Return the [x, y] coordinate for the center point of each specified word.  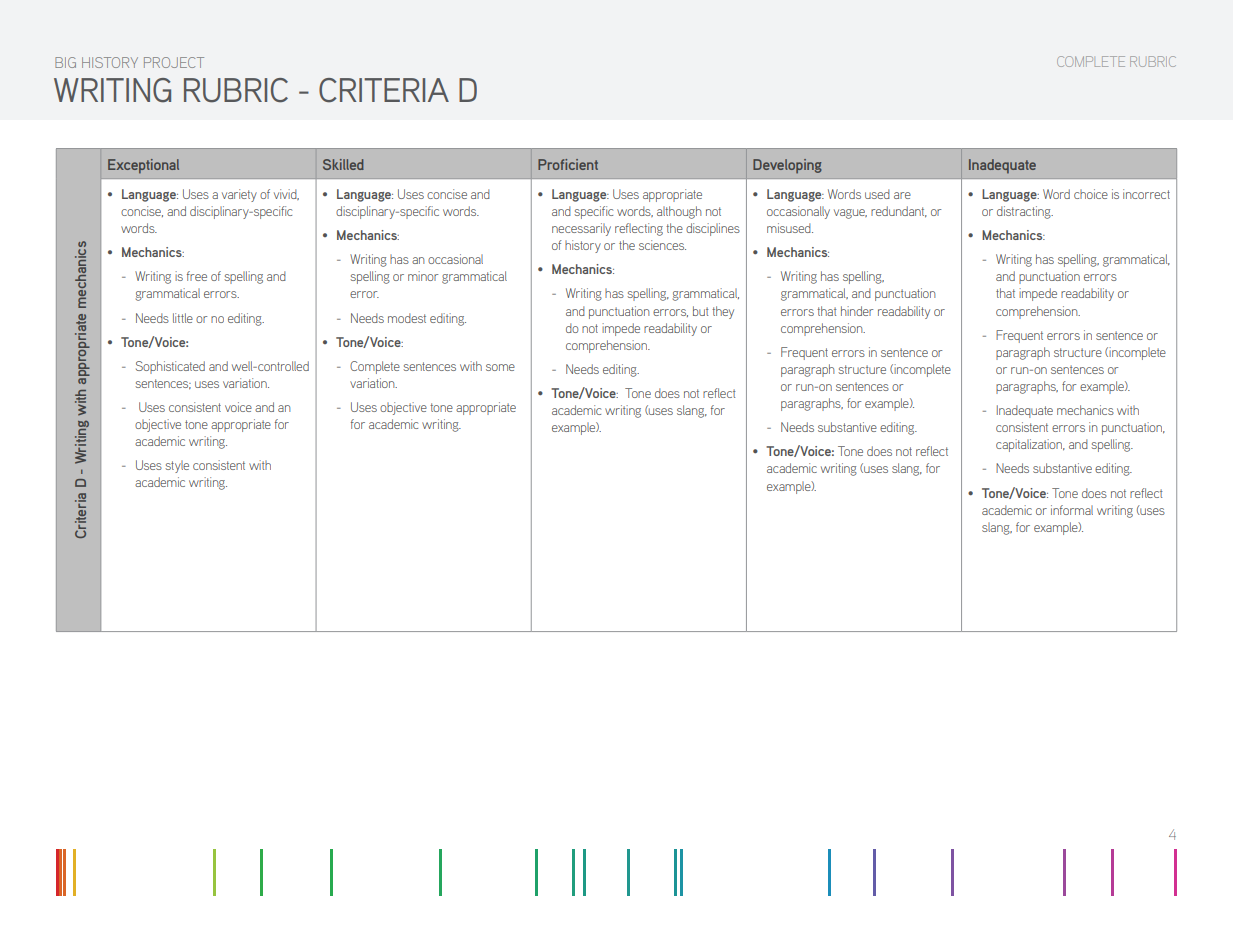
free [197, 276]
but [701, 311]
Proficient [568, 164]
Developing [787, 166]
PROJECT [174, 62]
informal [1072, 510]
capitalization [1030, 445]
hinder [857, 311]
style [177, 466]
